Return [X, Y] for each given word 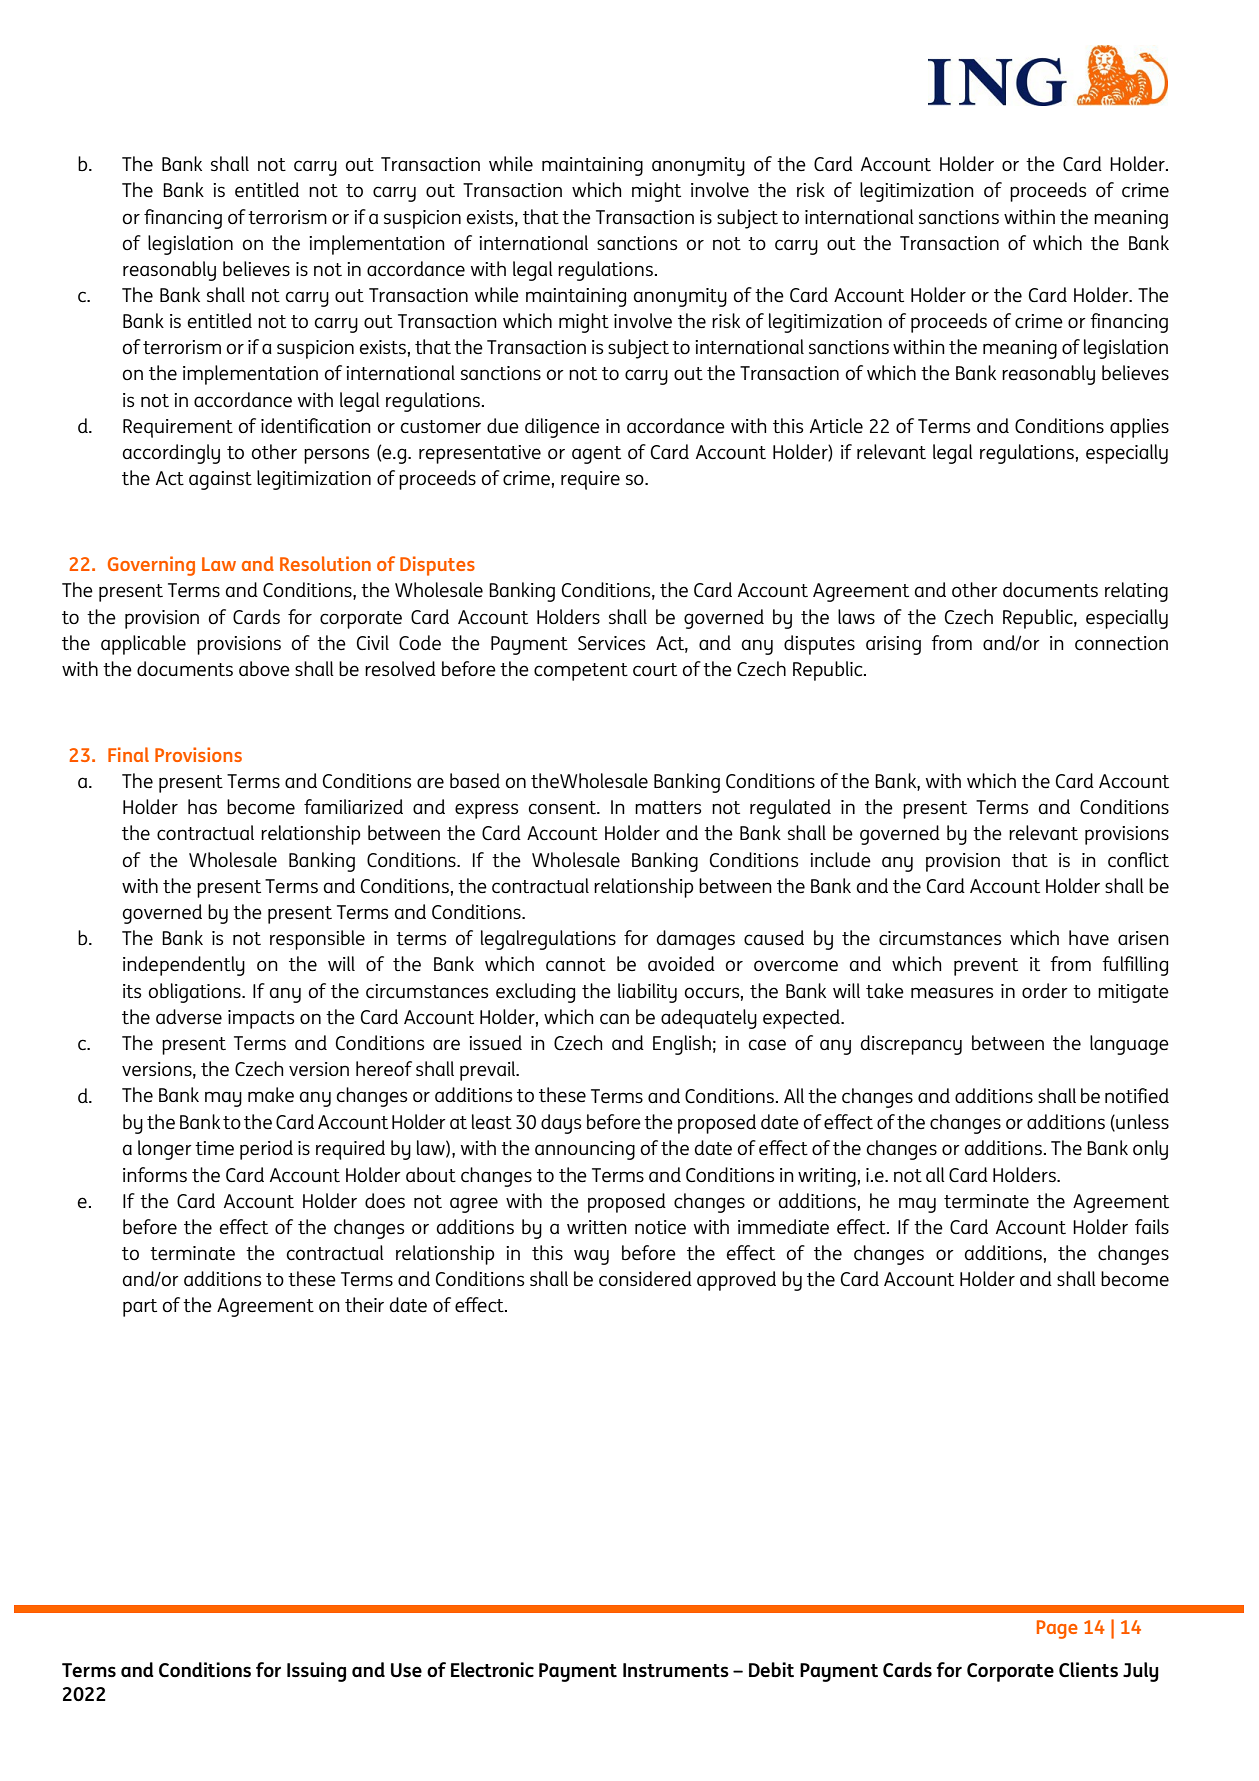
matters [668, 807]
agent [596, 455]
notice [660, 1227]
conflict [1138, 859]
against [220, 480]
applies [1139, 428]
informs [155, 1174]
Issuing [316, 1672]
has [202, 806]
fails [1152, 1226]
